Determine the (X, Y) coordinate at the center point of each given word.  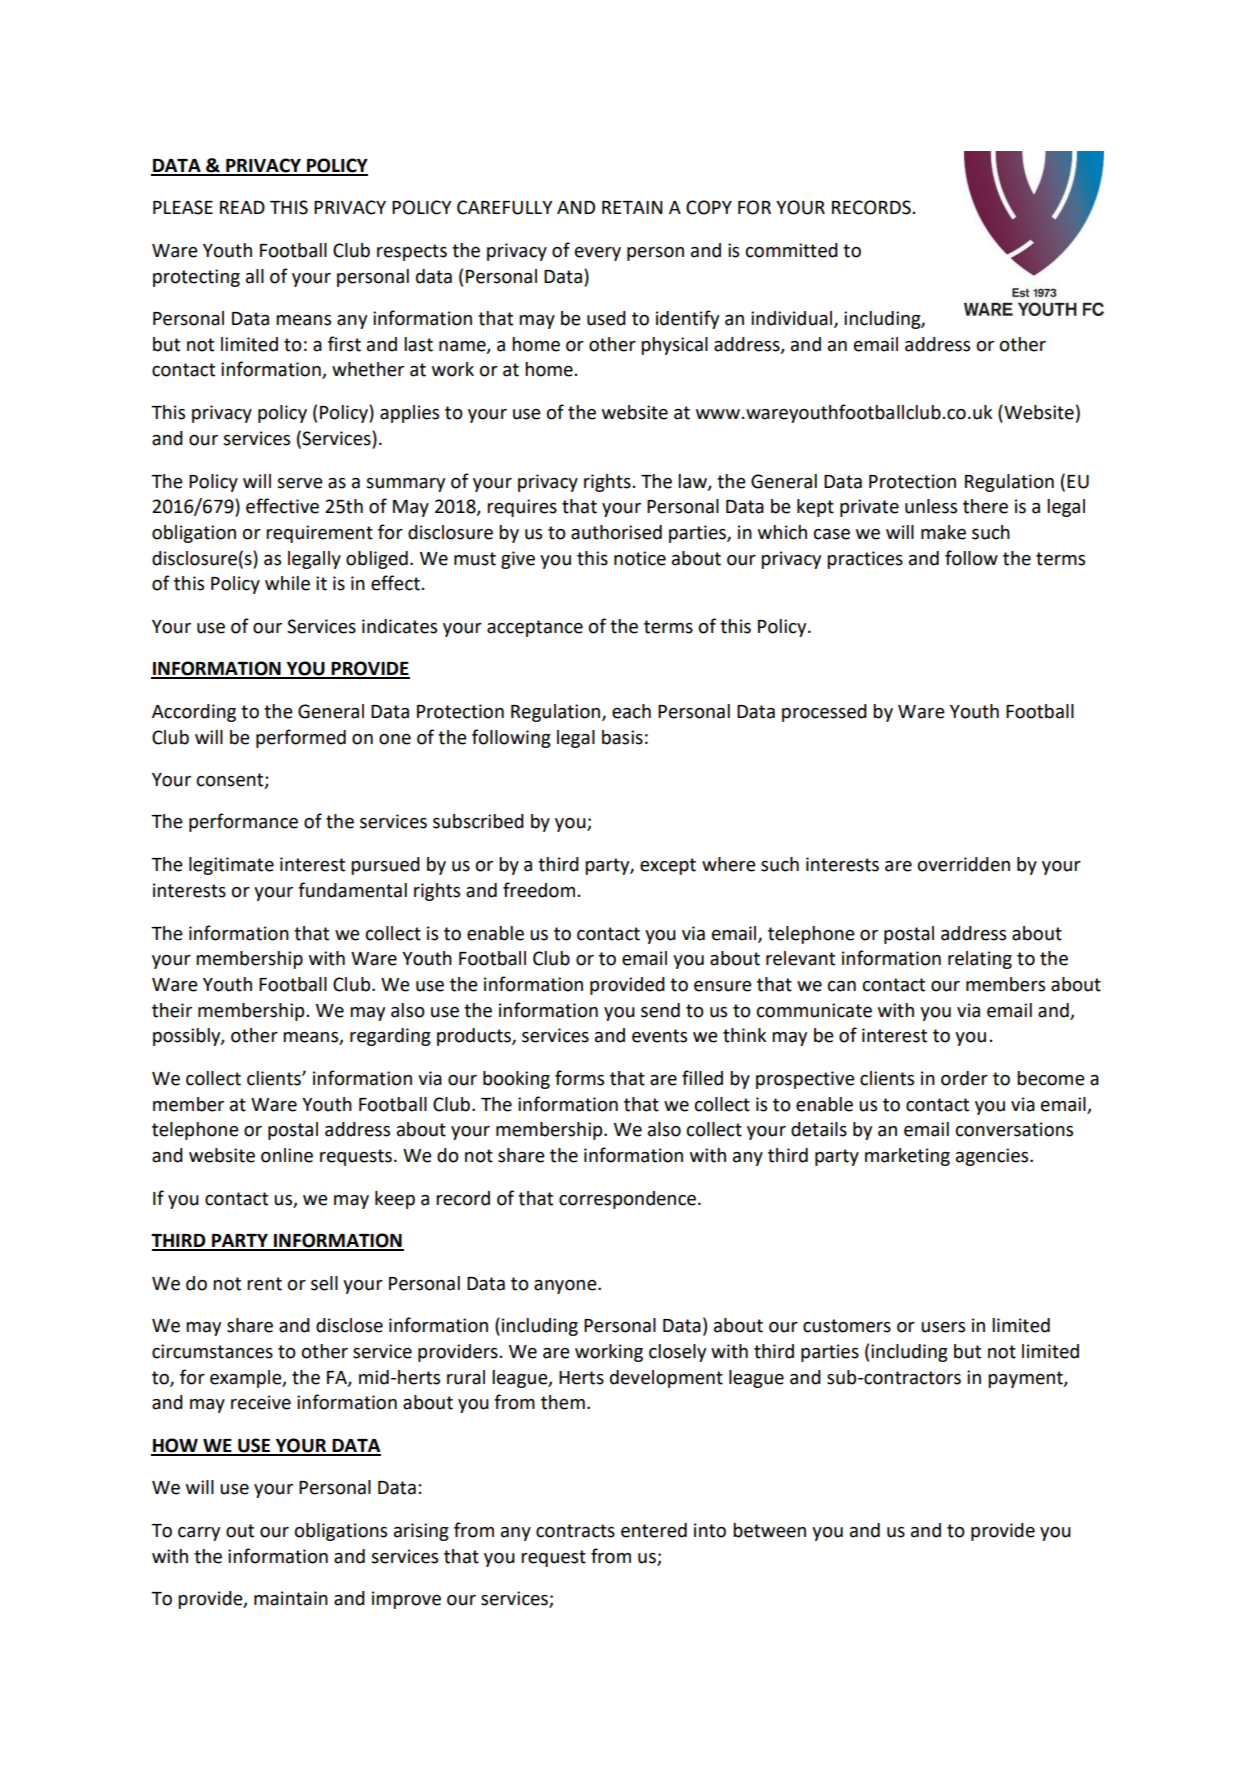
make (943, 532)
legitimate (231, 866)
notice (640, 558)
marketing (907, 1157)
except (668, 866)
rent (264, 1284)
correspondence (627, 1200)
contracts (575, 1531)
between (769, 1530)
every (598, 254)
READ (242, 207)
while (287, 583)
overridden (964, 864)
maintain (291, 1598)
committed (792, 250)
